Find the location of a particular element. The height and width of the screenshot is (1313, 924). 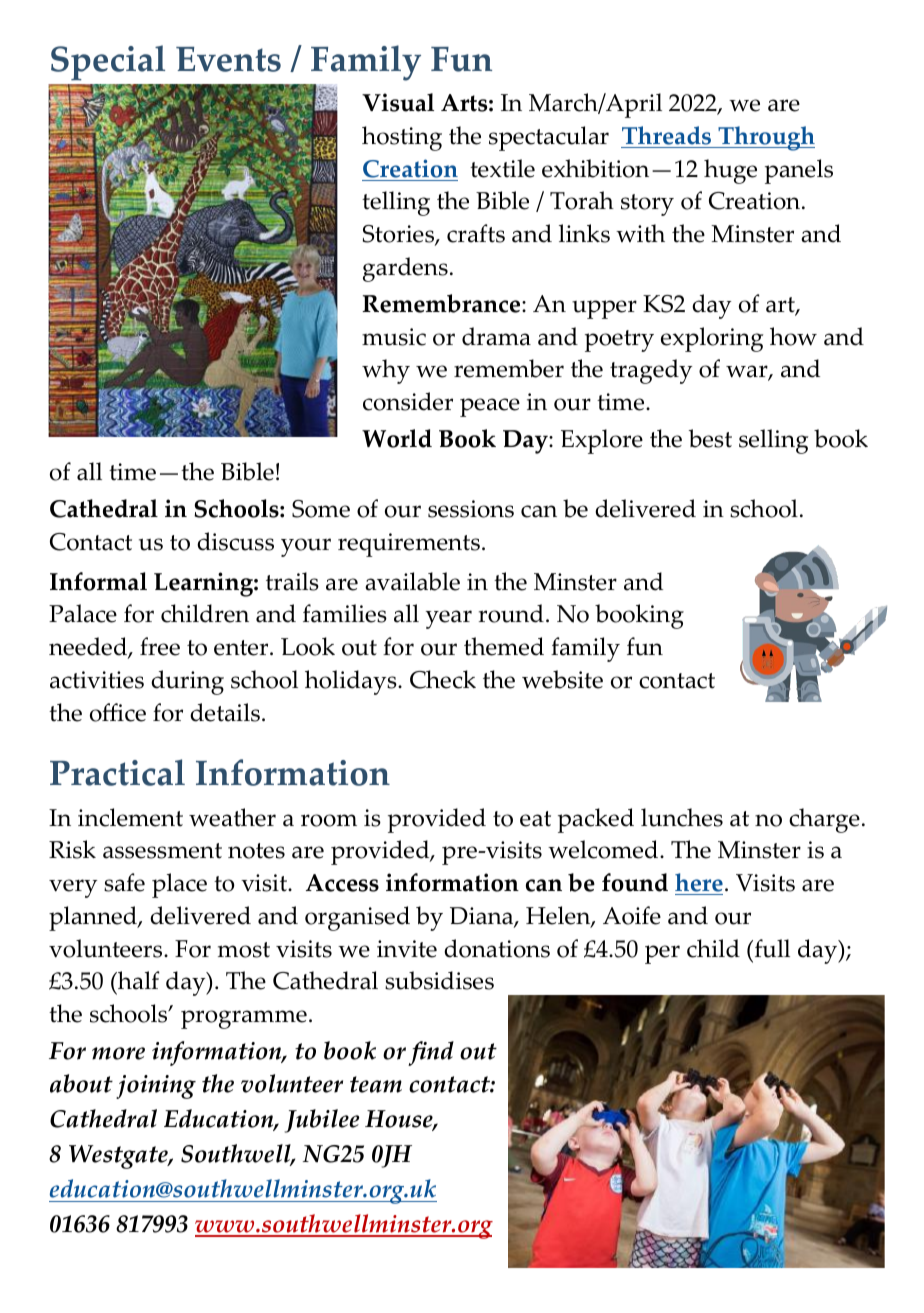

joining is located at coordinates (156, 1087).
